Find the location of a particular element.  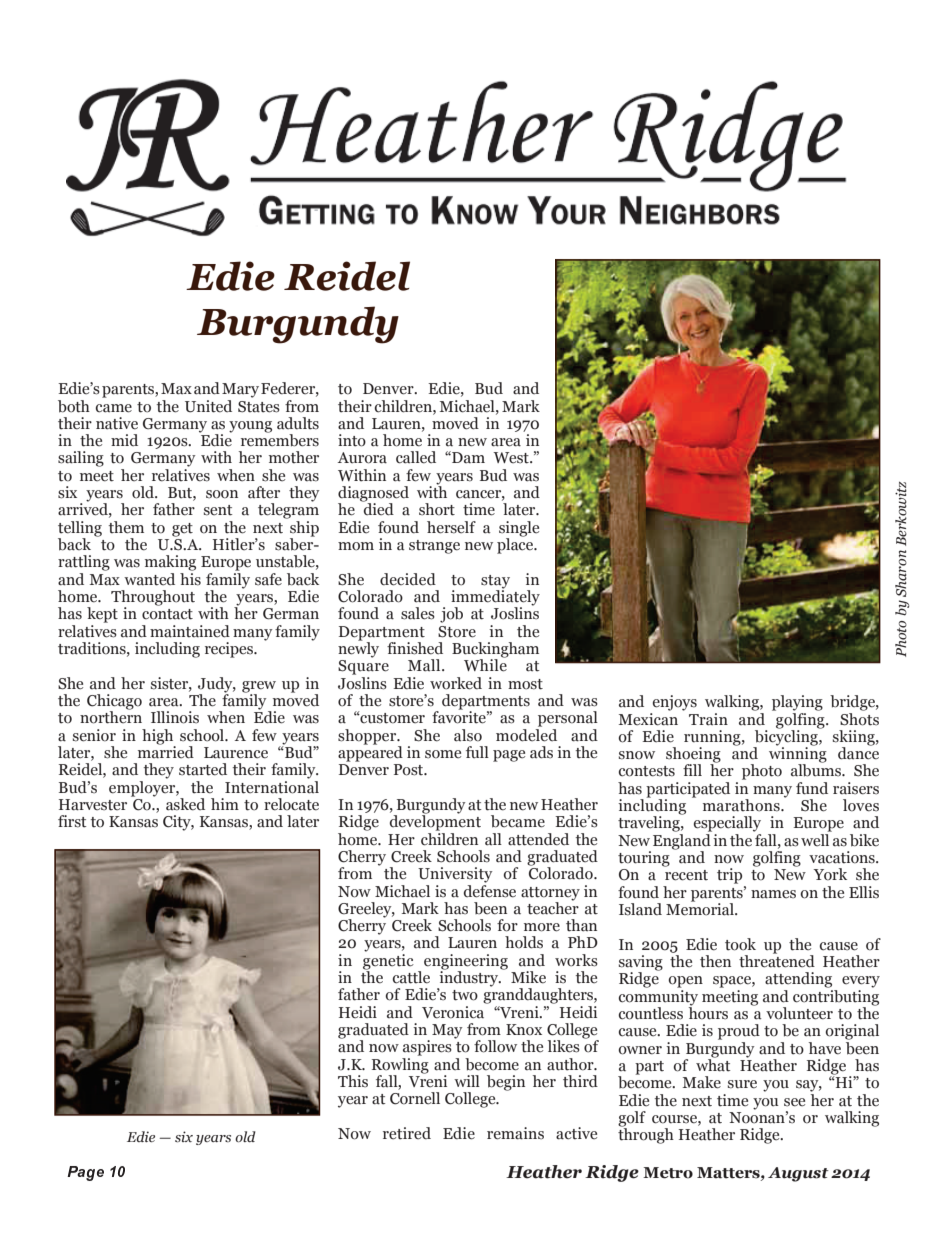

West is located at coordinates (512, 458).
